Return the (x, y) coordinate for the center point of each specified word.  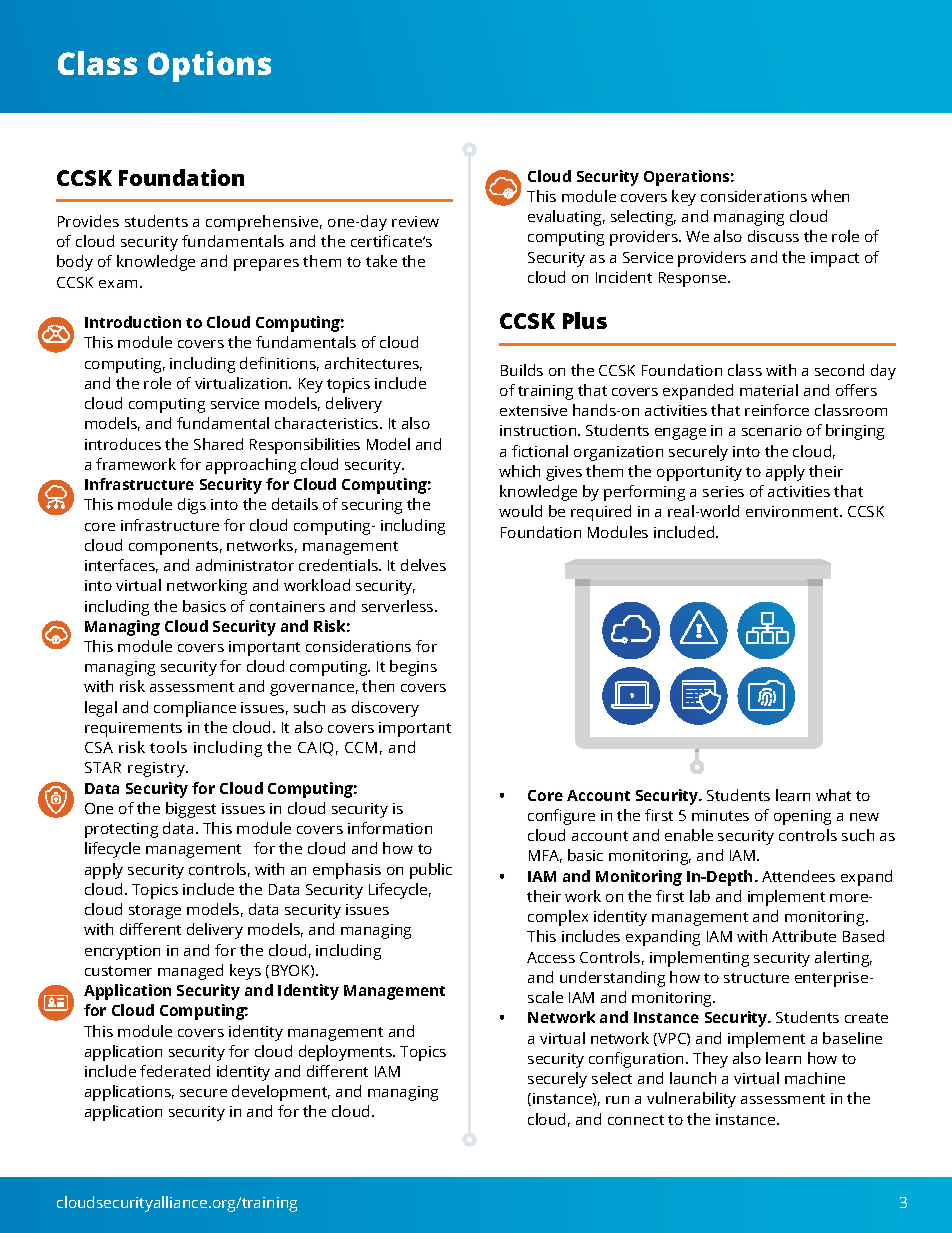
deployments (346, 1053)
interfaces (121, 566)
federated (175, 1071)
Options (209, 66)
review (415, 221)
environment (793, 511)
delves (423, 565)
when (830, 196)
